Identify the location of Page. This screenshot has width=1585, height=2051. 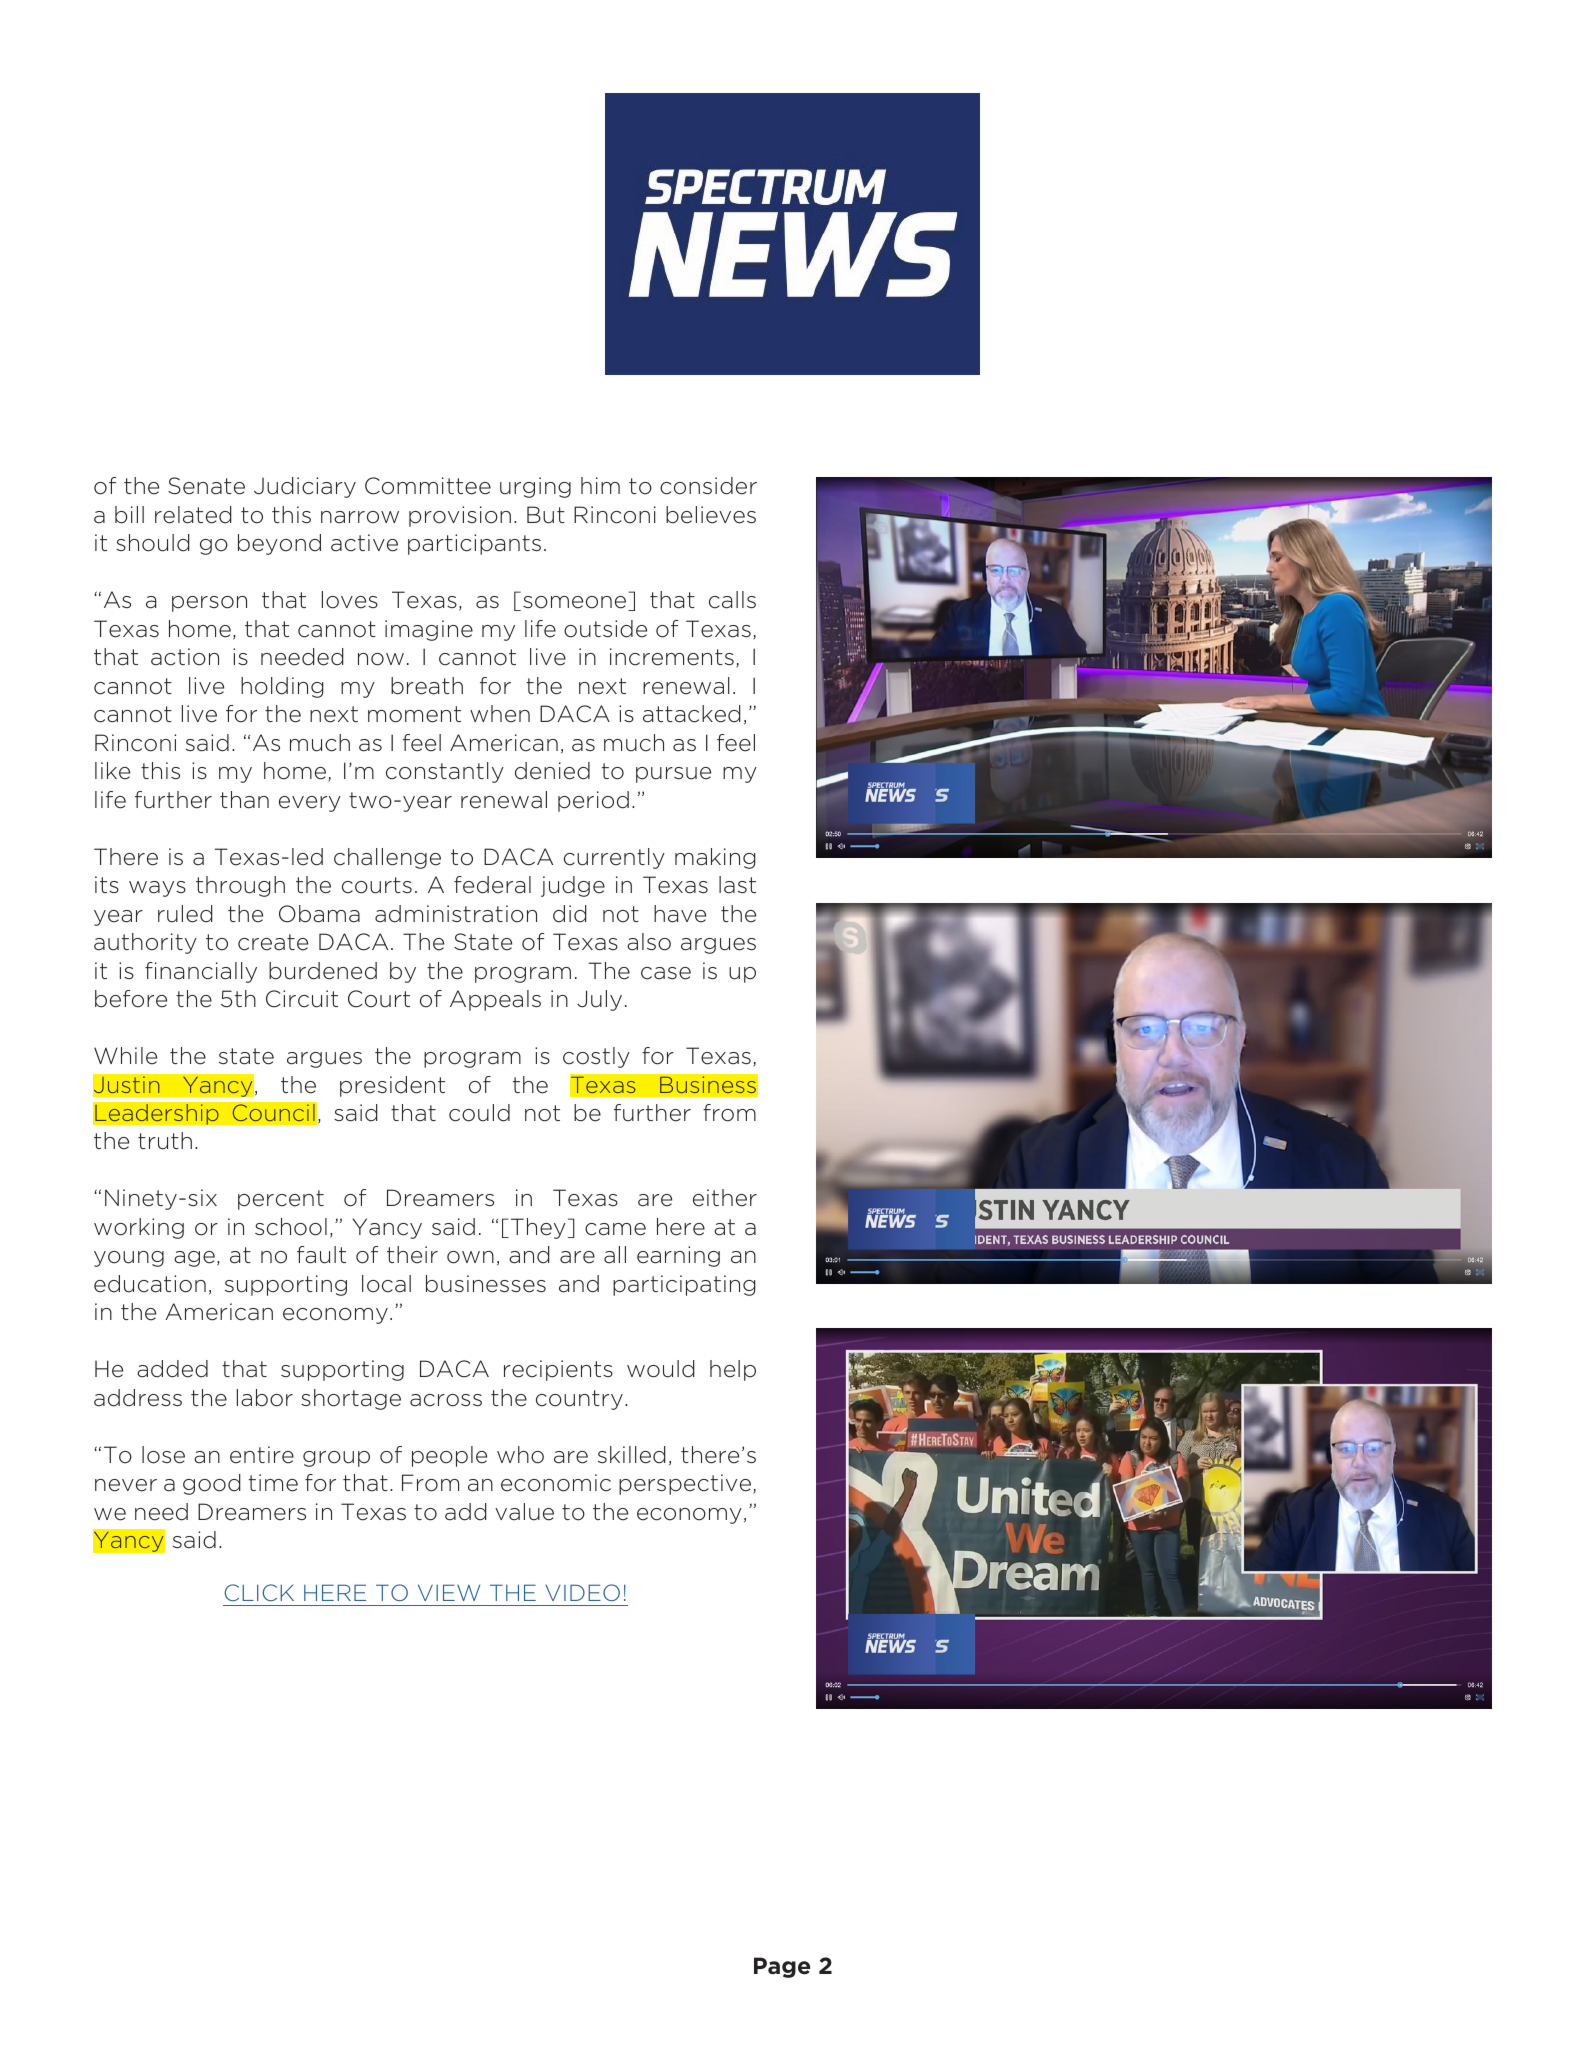
(782, 1967).
